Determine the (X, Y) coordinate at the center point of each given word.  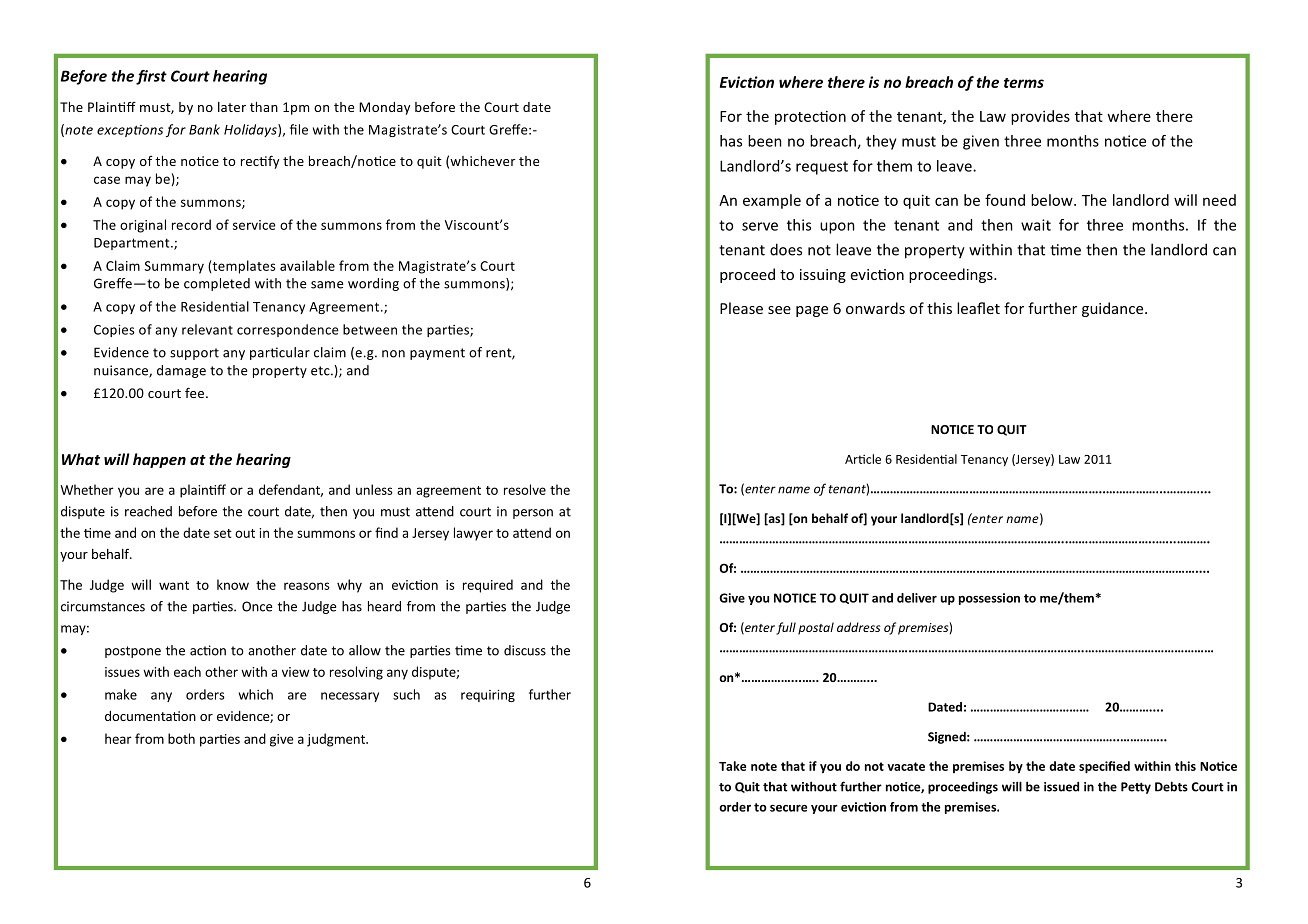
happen (159, 460)
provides (1040, 117)
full (786, 628)
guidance (1114, 309)
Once (257, 606)
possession (989, 599)
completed (217, 284)
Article (863, 459)
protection (810, 117)
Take (732, 766)
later (232, 107)
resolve (525, 489)
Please (741, 308)
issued (1061, 786)
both (181, 738)
